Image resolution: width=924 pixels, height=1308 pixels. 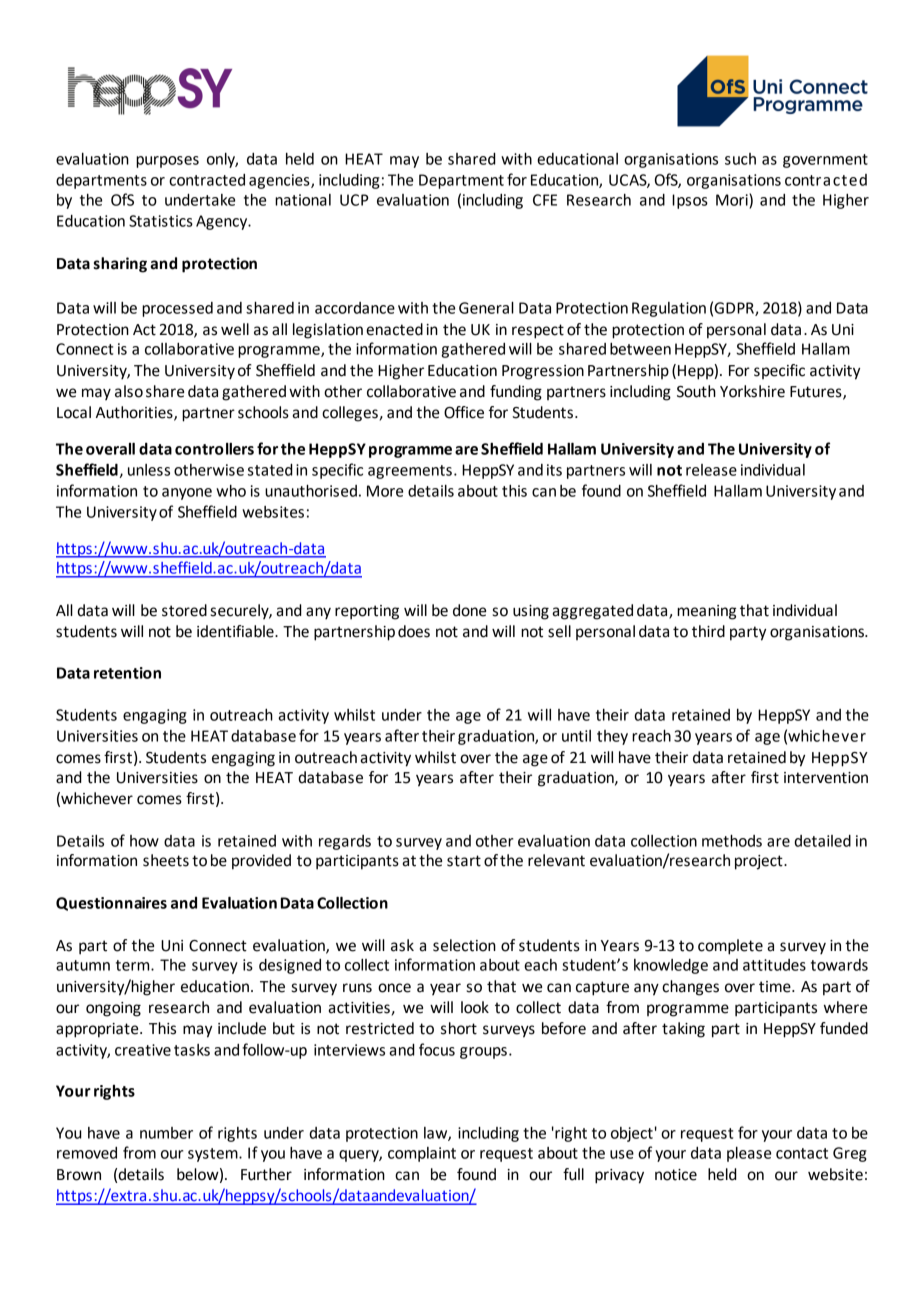 What do you see at coordinates (167, 162) in the screenshot?
I see `purposes` at bounding box center [167, 162].
